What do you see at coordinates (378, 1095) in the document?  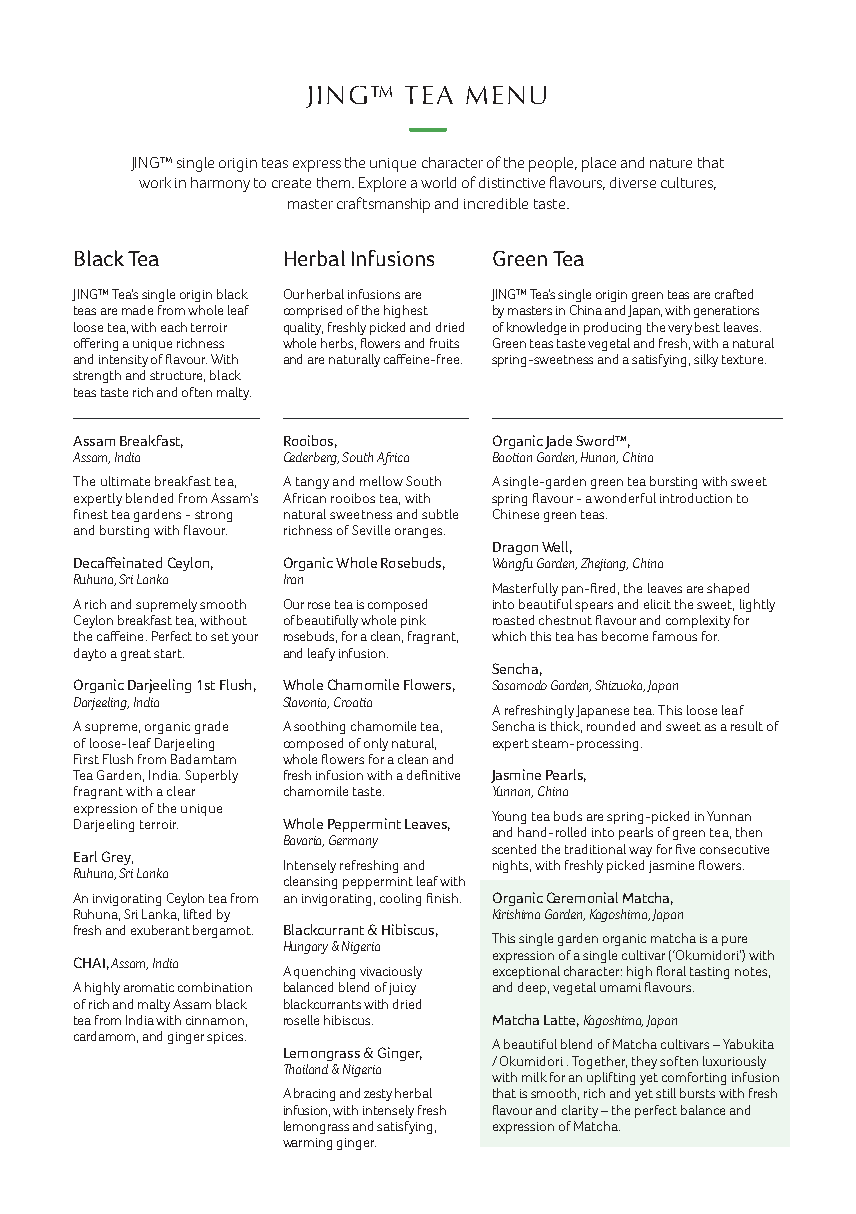 I see `zesty` at bounding box center [378, 1095].
